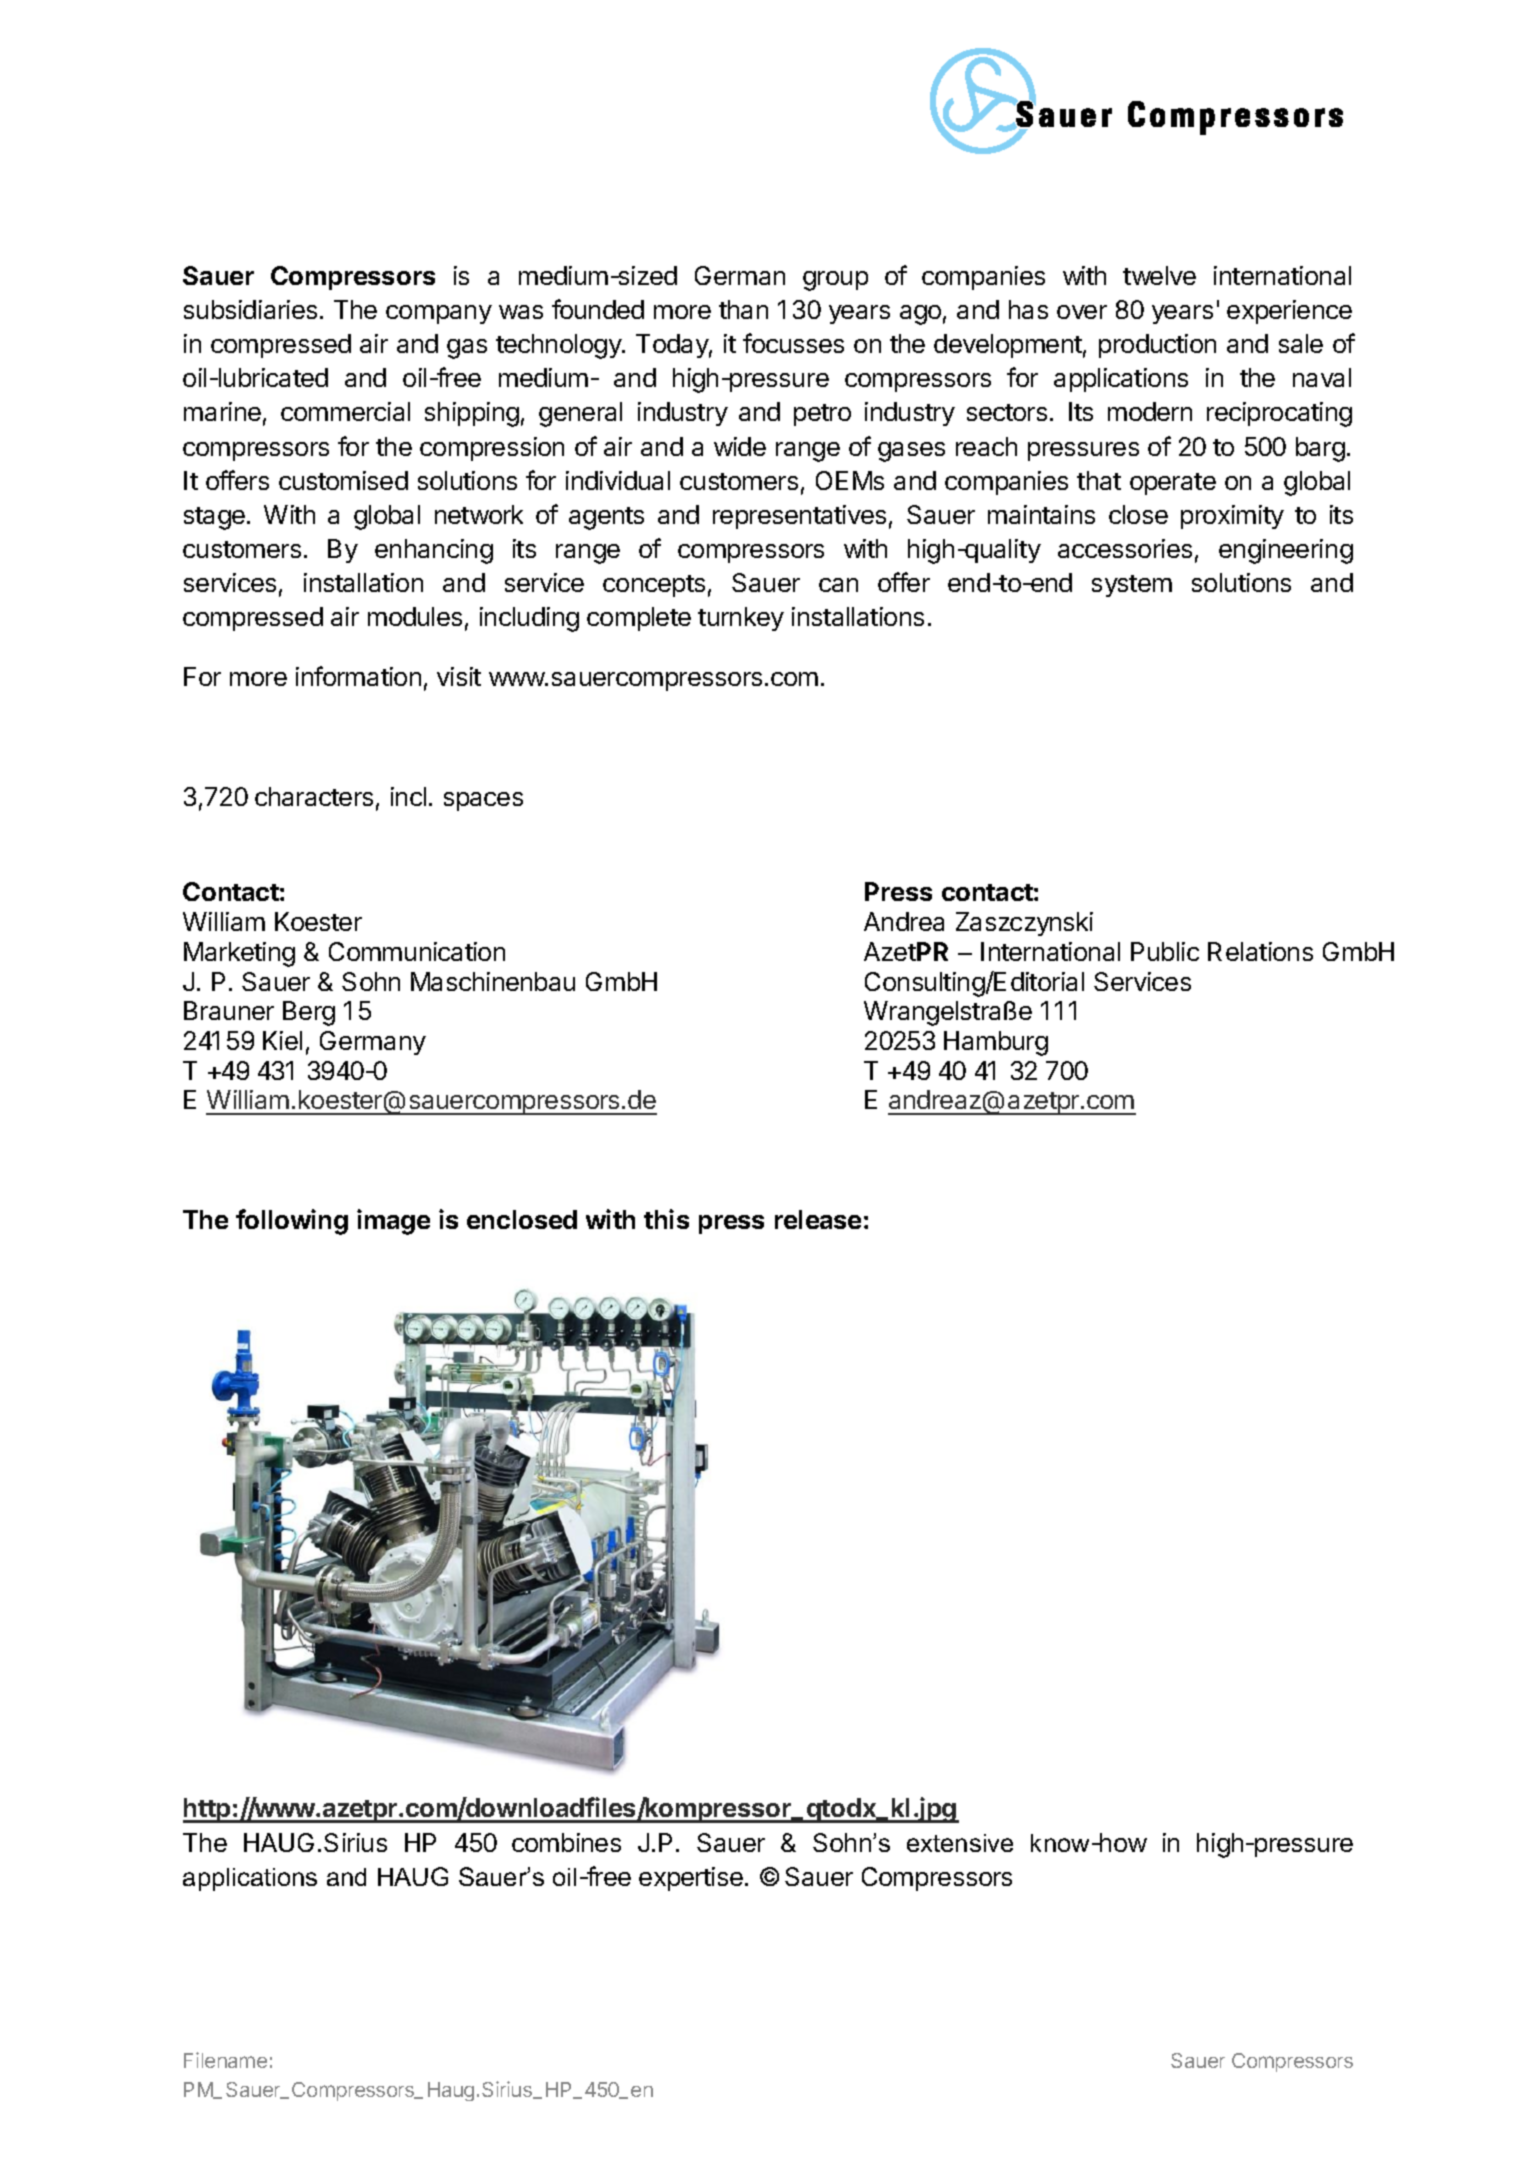 The image size is (1537, 2173). What do you see at coordinates (818, 1219) in the page?
I see `release` at bounding box center [818, 1219].
